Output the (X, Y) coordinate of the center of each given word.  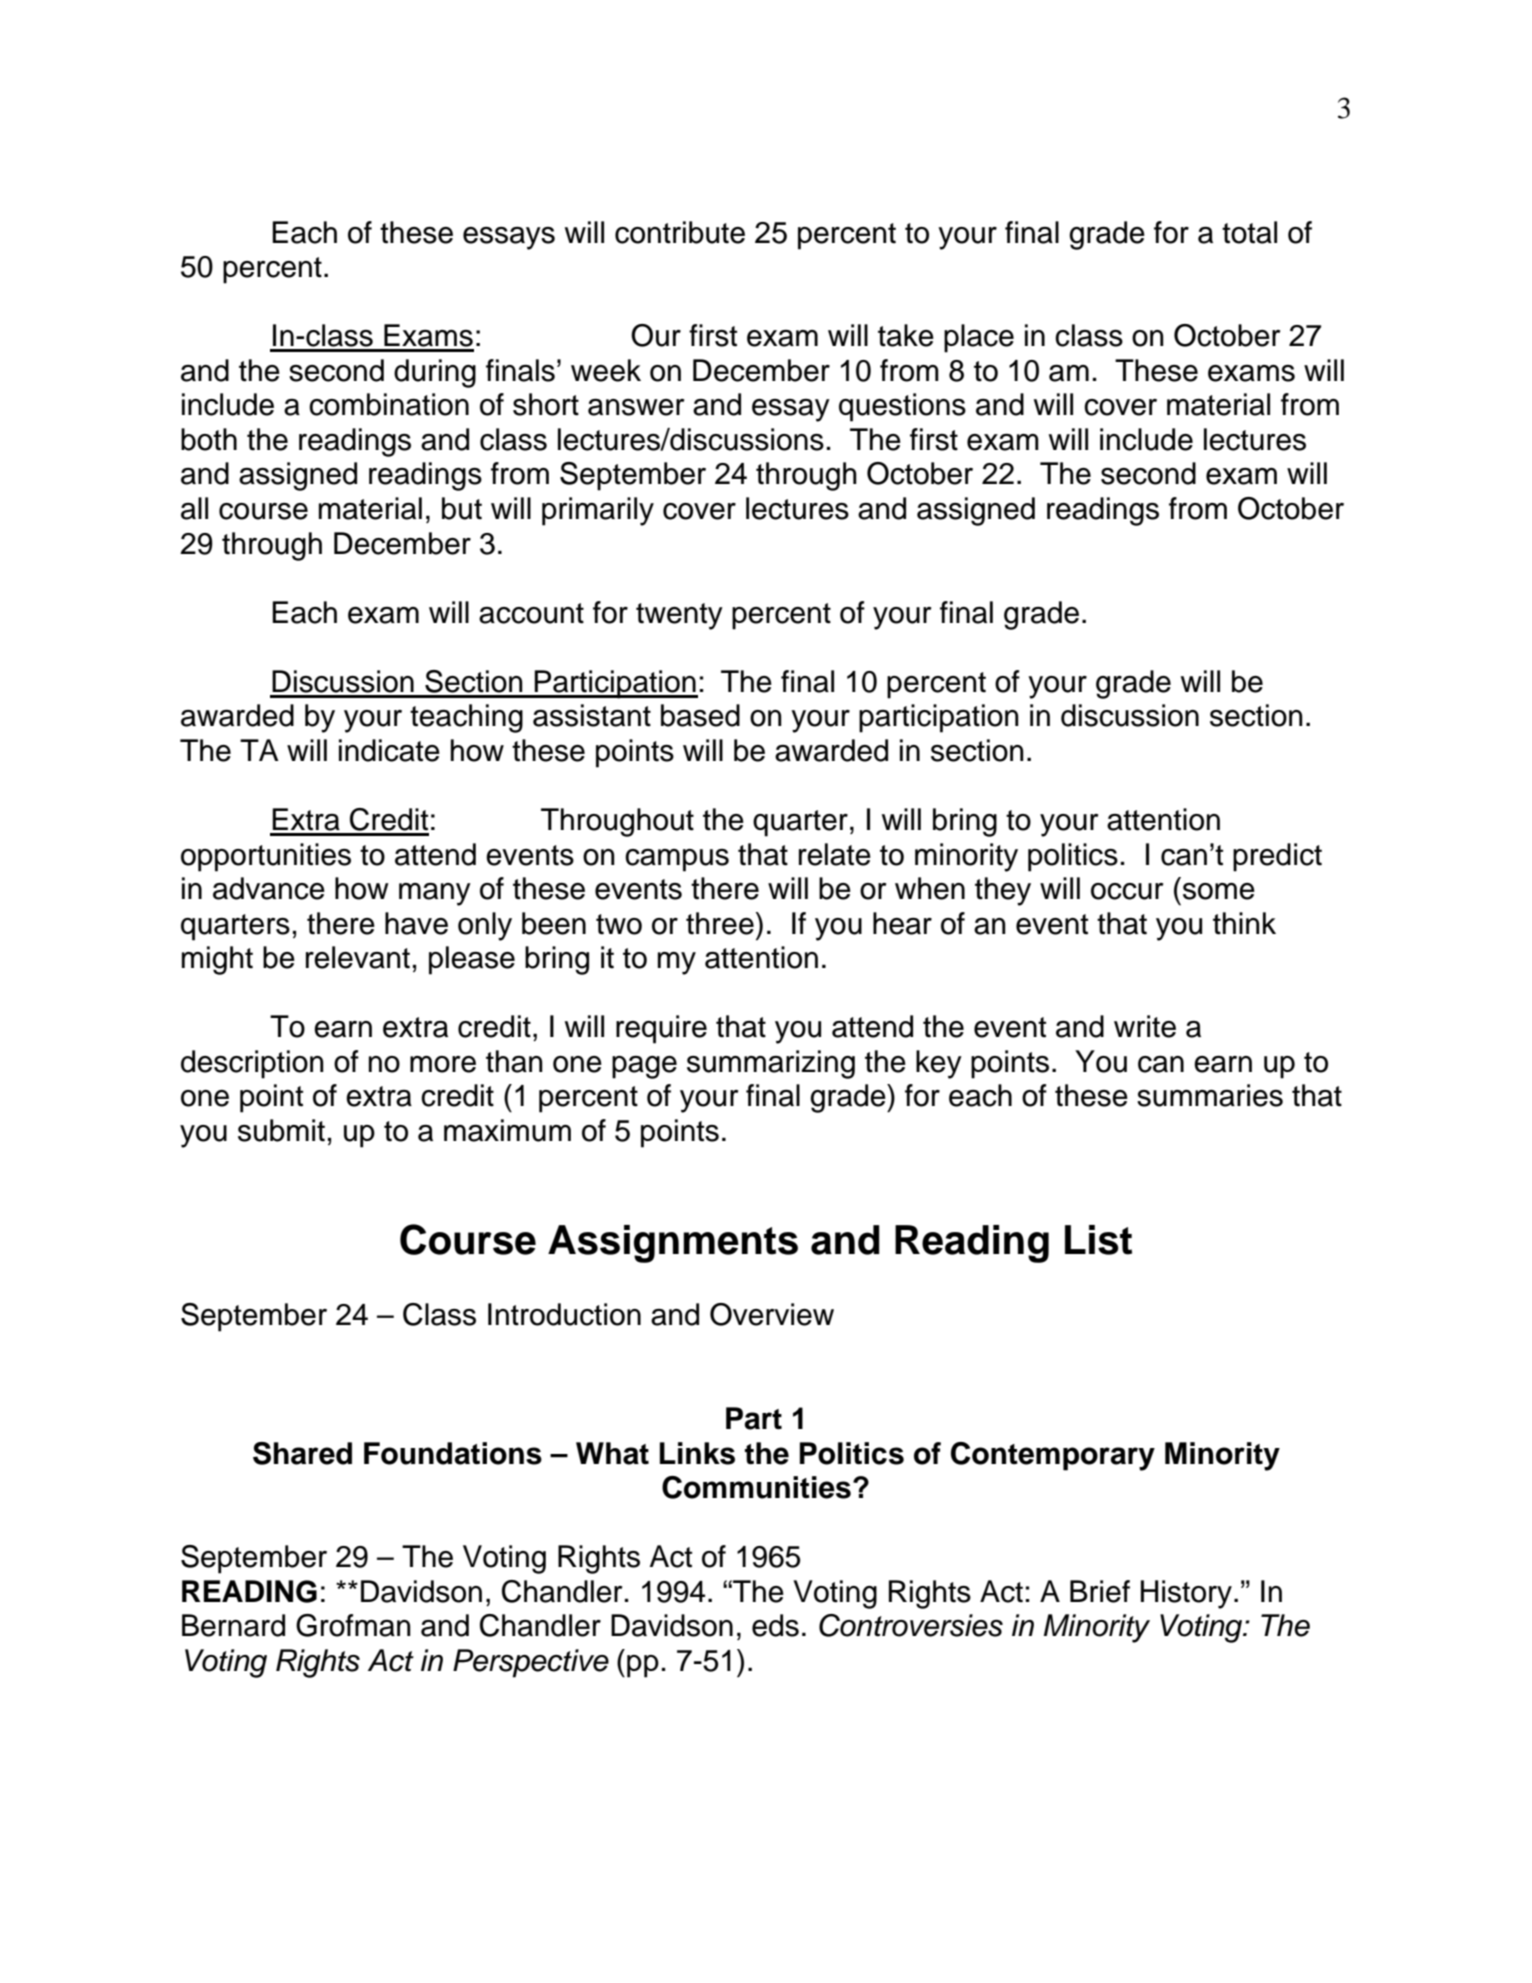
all (194, 508)
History (1186, 1594)
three (720, 923)
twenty (679, 616)
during (435, 373)
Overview (772, 1314)
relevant (358, 957)
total (1249, 232)
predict (1277, 857)
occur (1127, 891)
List (1098, 1240)
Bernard (233, 1625)
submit (281, 1130)
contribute (680, 232)
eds (775, 1625)
